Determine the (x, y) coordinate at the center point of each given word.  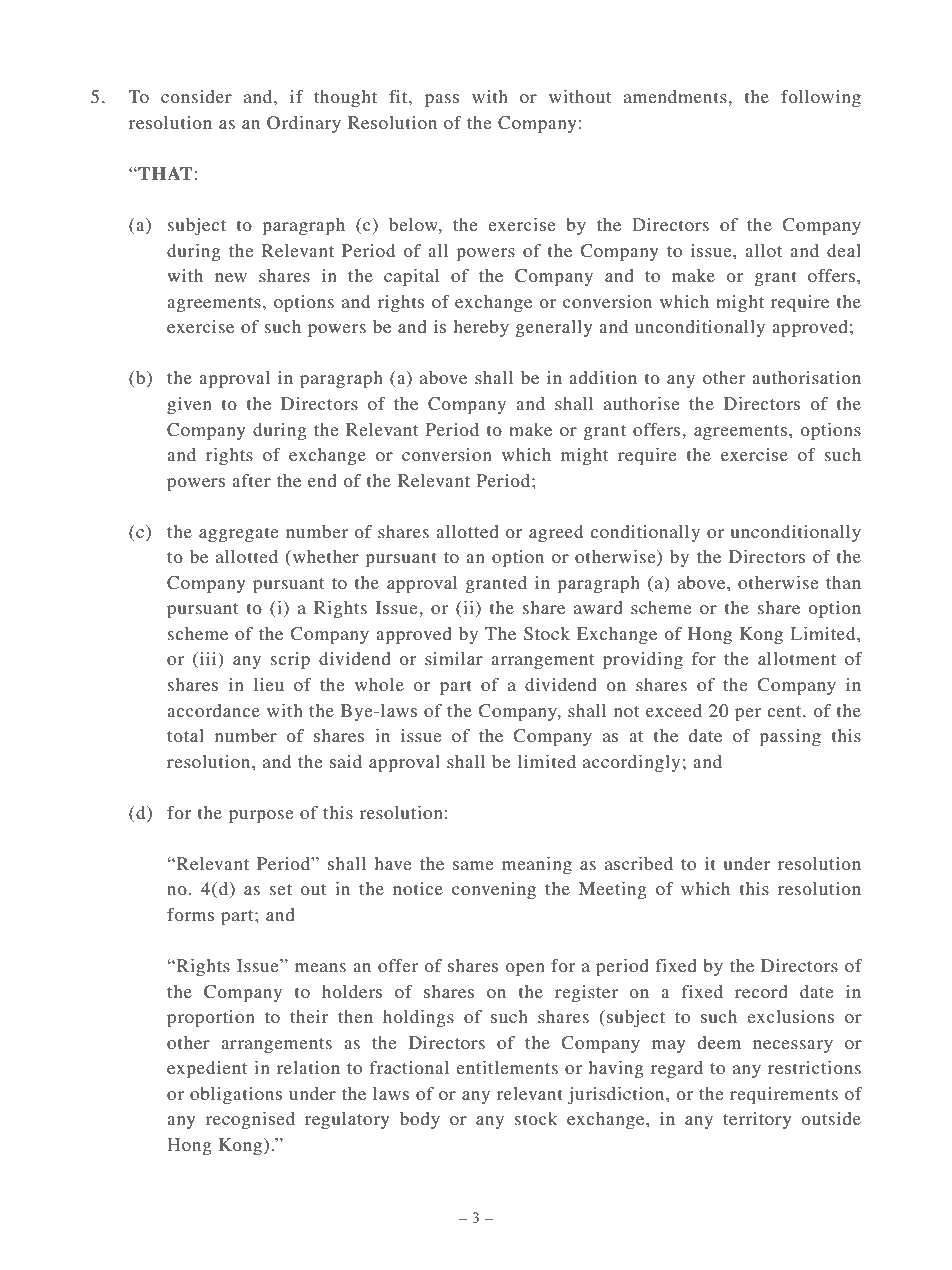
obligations (236, 1095)
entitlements (507, 1067)
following (821, 98)
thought (345, 98)
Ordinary (304, 124)
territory (757, 1120)
